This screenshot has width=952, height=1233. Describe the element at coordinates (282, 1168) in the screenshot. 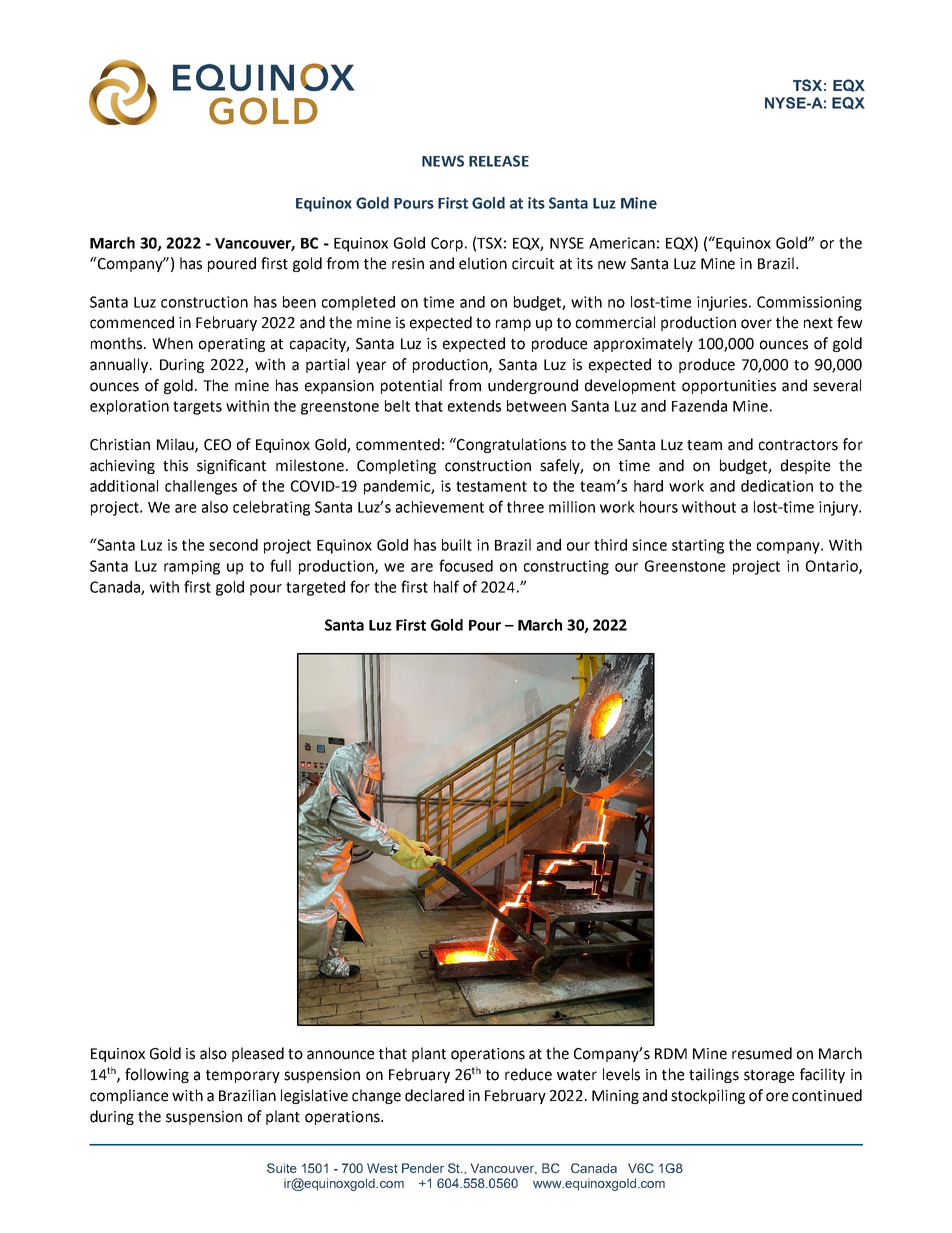

I see `Suite` at that location.
